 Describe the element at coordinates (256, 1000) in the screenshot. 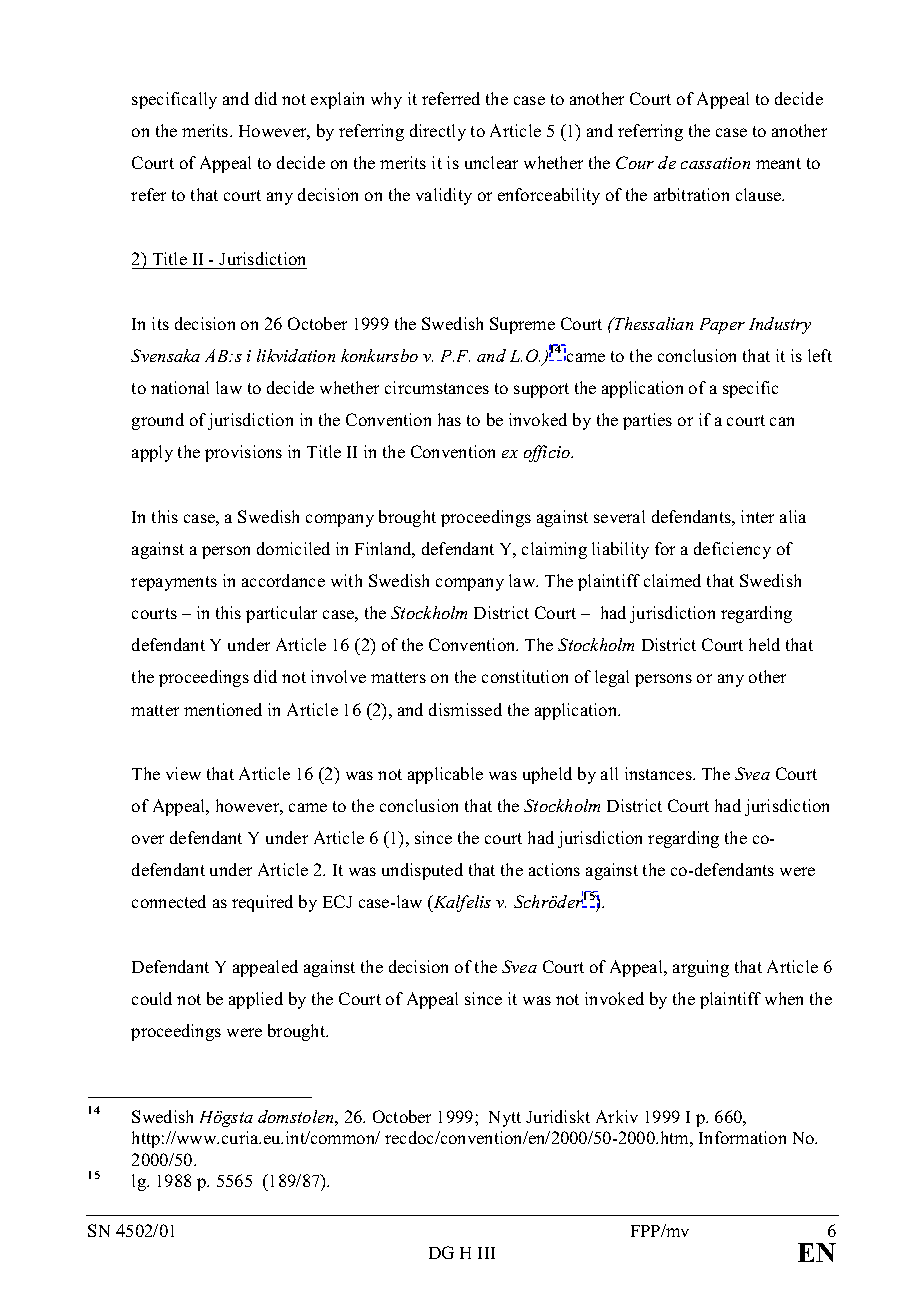

I see `applied` at that location.
